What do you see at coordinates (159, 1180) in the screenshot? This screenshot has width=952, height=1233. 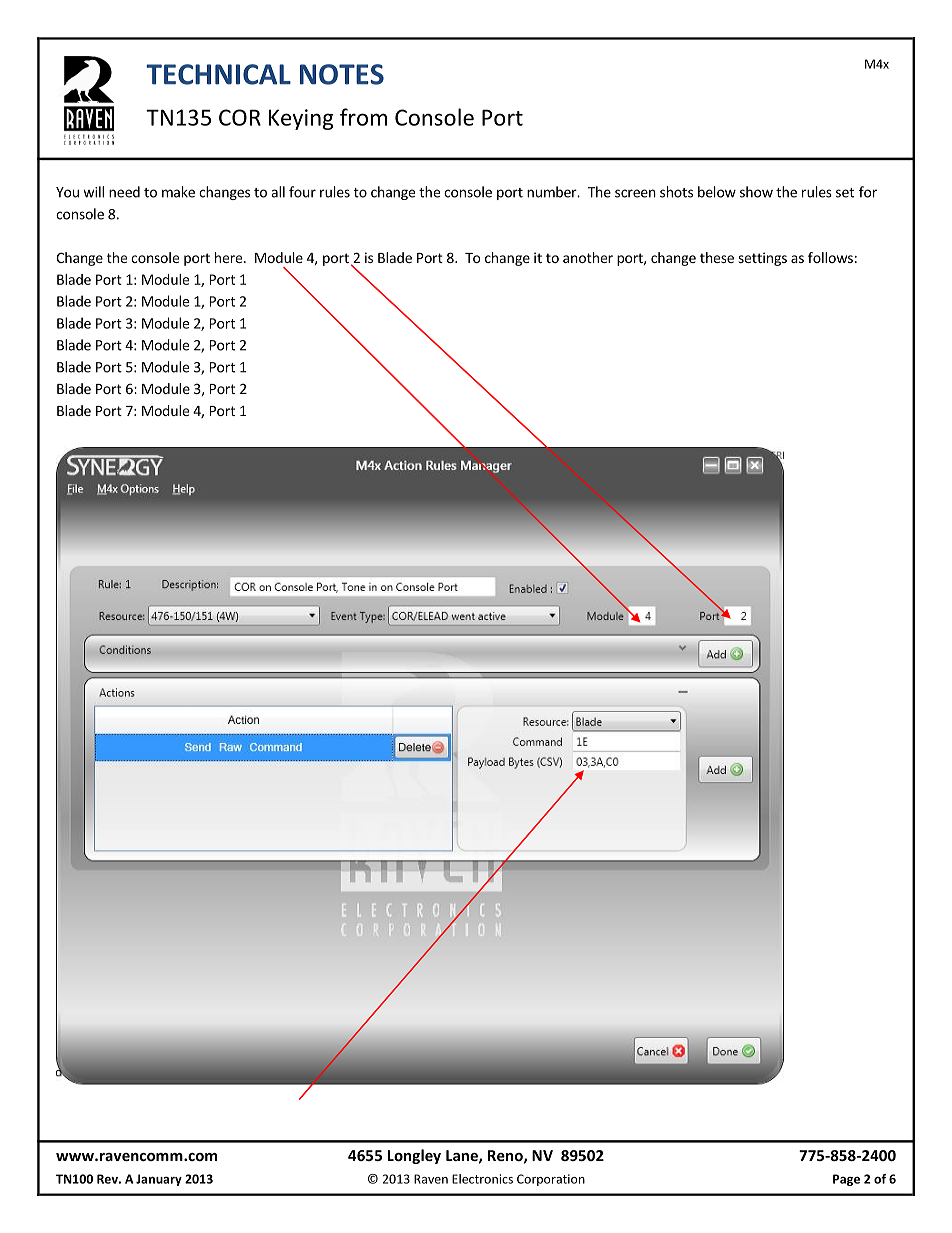 I see `January` at bounding box center [159, 1180].
